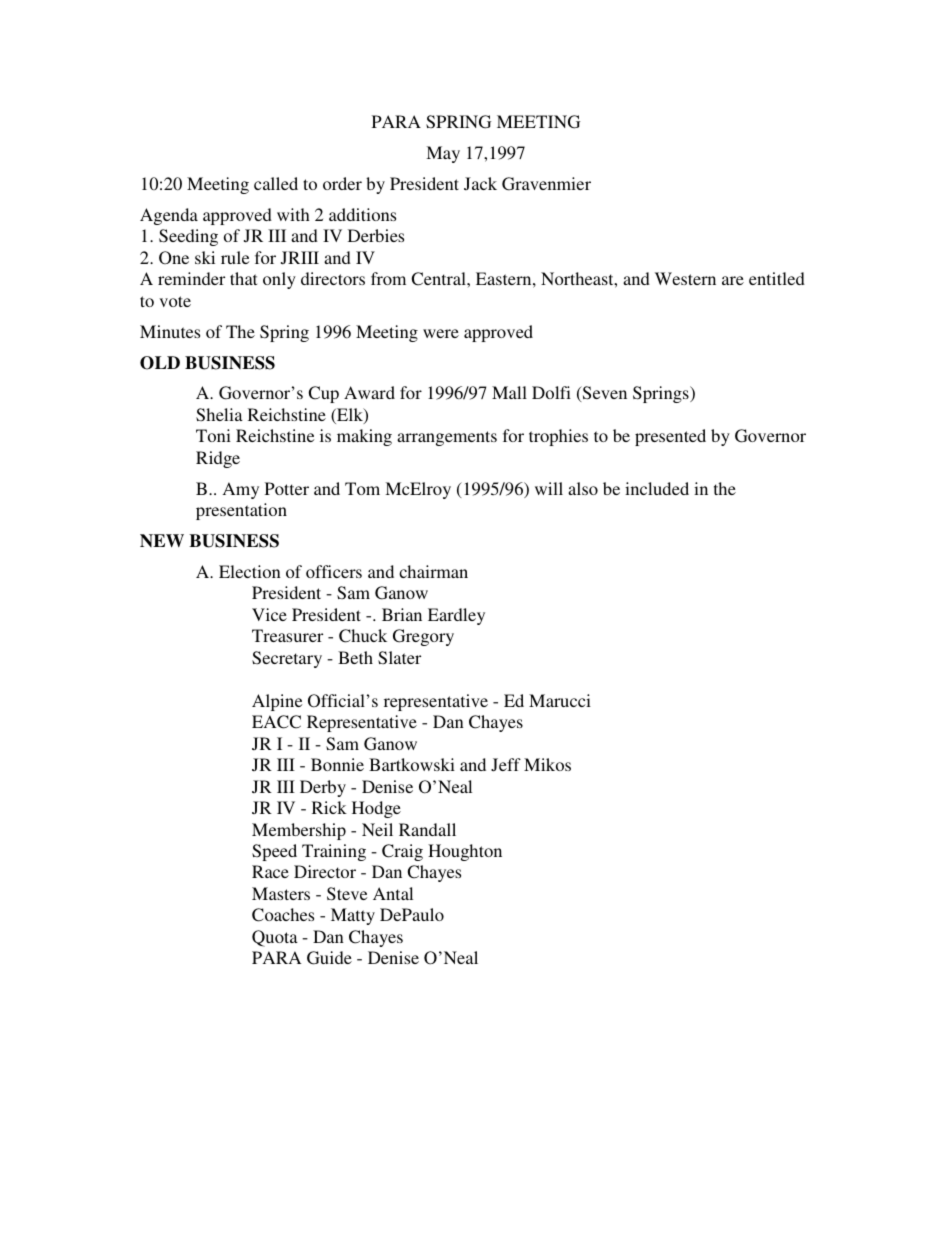 This document has width=952, height=1233. I want to click on Western, so click(685, 278).
